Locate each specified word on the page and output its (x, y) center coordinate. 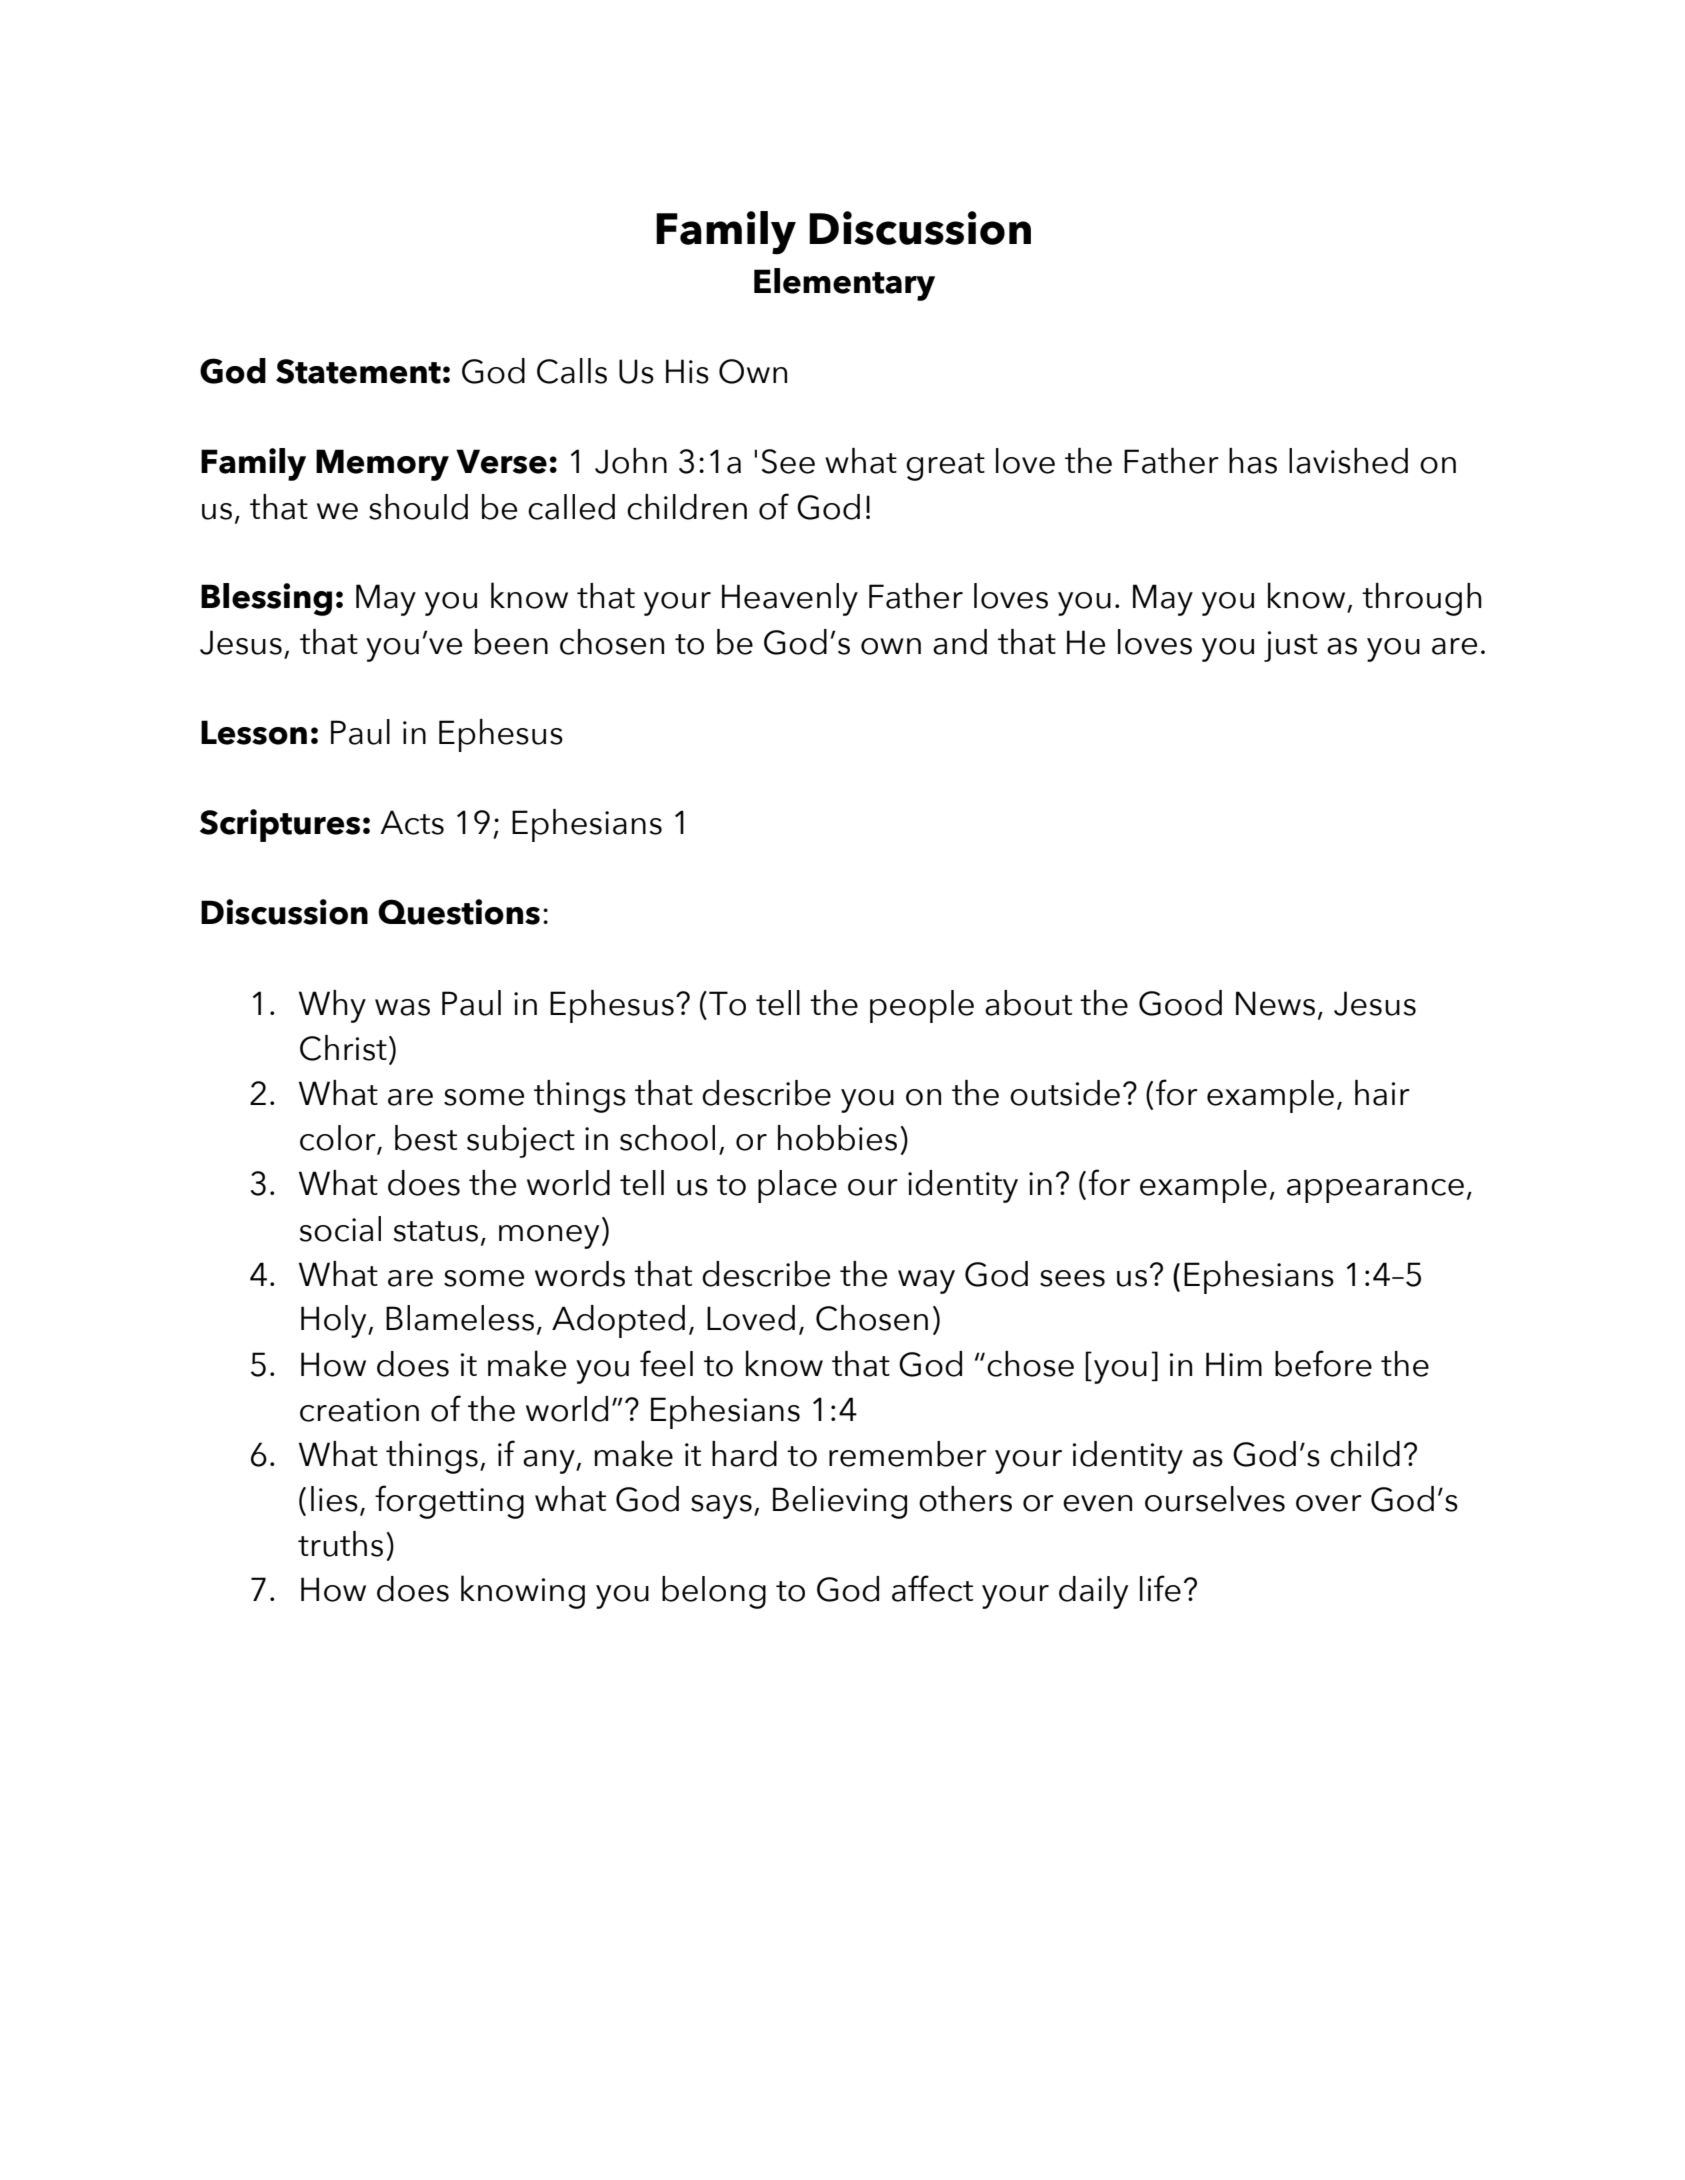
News (1275, 1003)
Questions (459, 912)
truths (340, 1544)
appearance (1375, 1191)
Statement (358, 371)
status (436, 1231)
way (926, 1282)
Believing (840, 1502)
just (1291, 646)
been (511, 642)
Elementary (844, 284)
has (1253, 461)
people (922, 1006)
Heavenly (790, 599)
